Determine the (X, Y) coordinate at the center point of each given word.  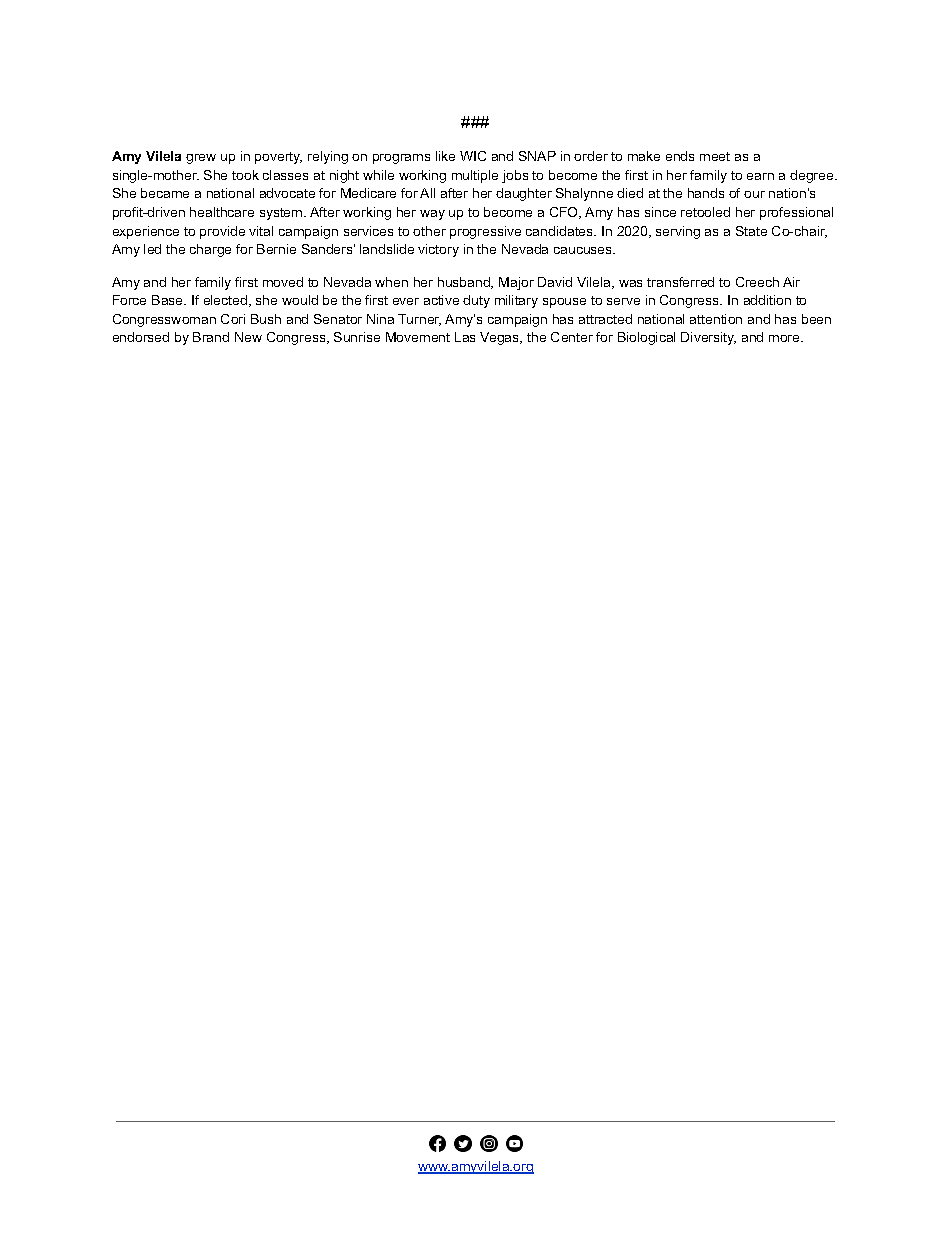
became (165, 193)
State (751, 231)
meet (715, 156)
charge (210, 250)
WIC (473, 156)
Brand (211, 337)
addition (767, 300)
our (754, 194)
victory (438, 250)
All (427, 193)
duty (476, 301)
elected (227, 301)
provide (222, 232)
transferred (680, 282)
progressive (485, 232)
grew (201, 159)
